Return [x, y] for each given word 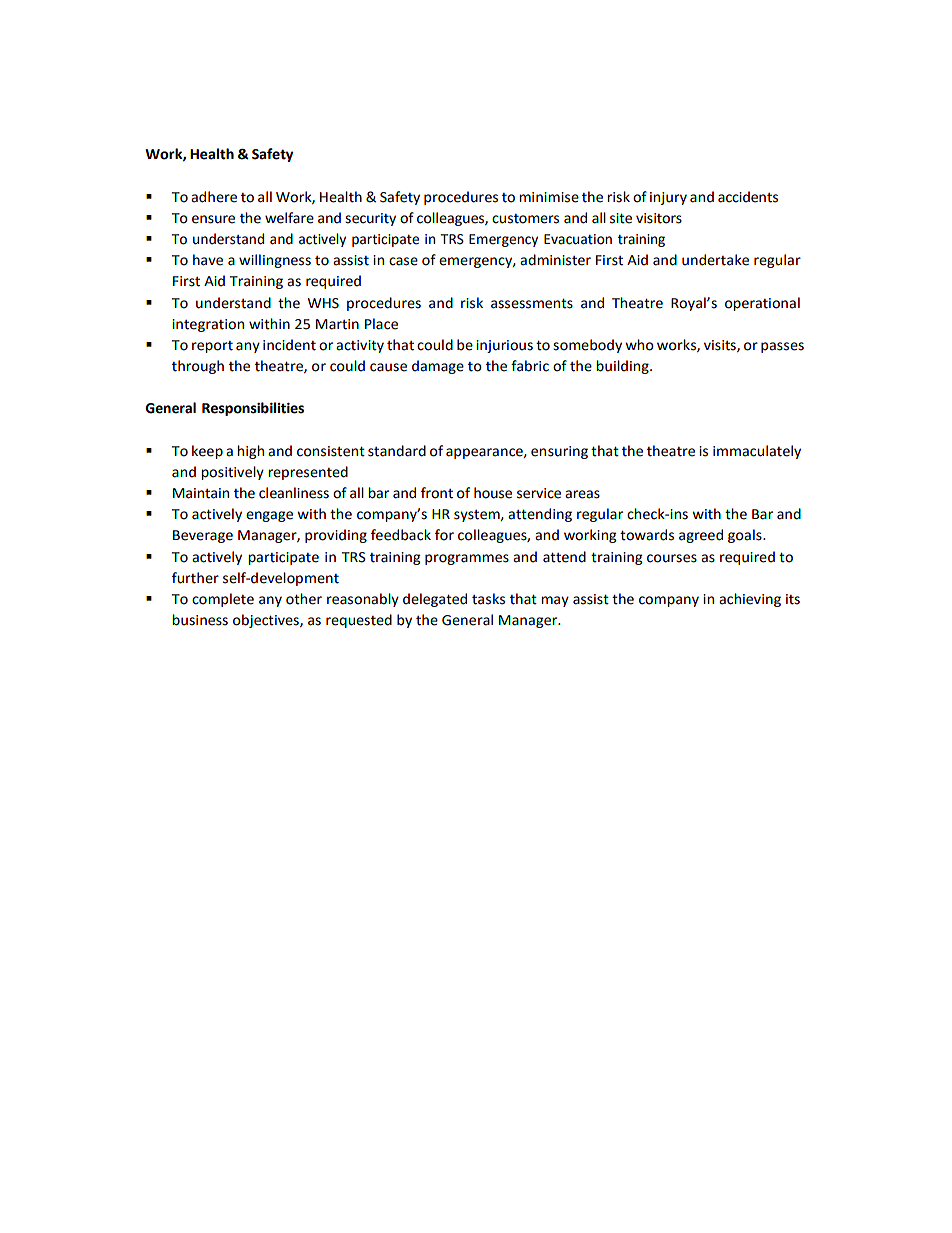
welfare [289, 218]
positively [232, 473]
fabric [530, 366]
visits [721, 346]
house [493, 493]
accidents [748, 197]
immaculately [757, 452]
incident [289, 345]
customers [525, 219]
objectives [267, 621]
